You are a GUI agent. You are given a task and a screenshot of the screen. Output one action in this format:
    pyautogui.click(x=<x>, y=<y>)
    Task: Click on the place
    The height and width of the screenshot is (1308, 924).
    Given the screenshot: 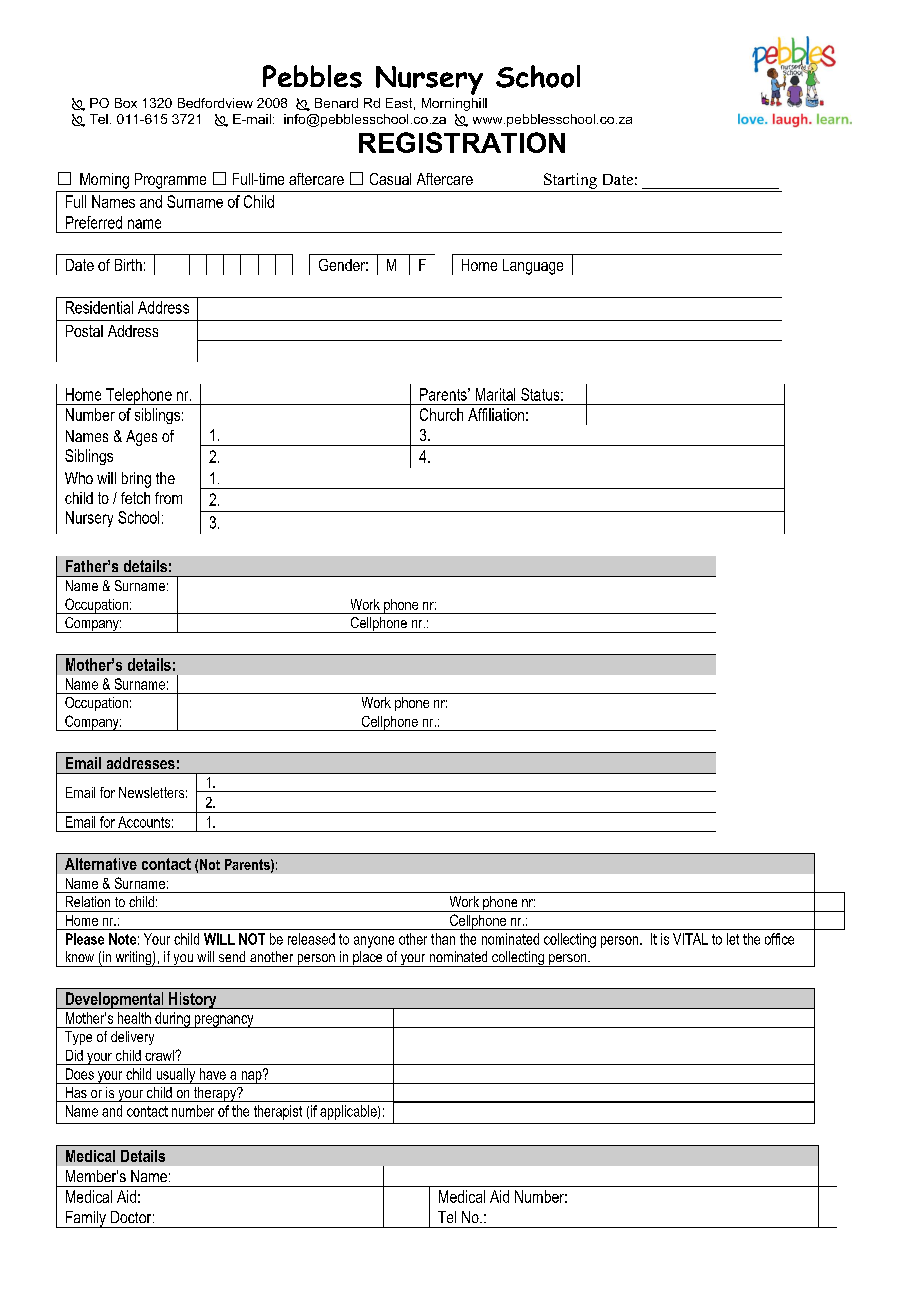 What is the action you would take?
    pyautogui.click(x=368, y=959)
